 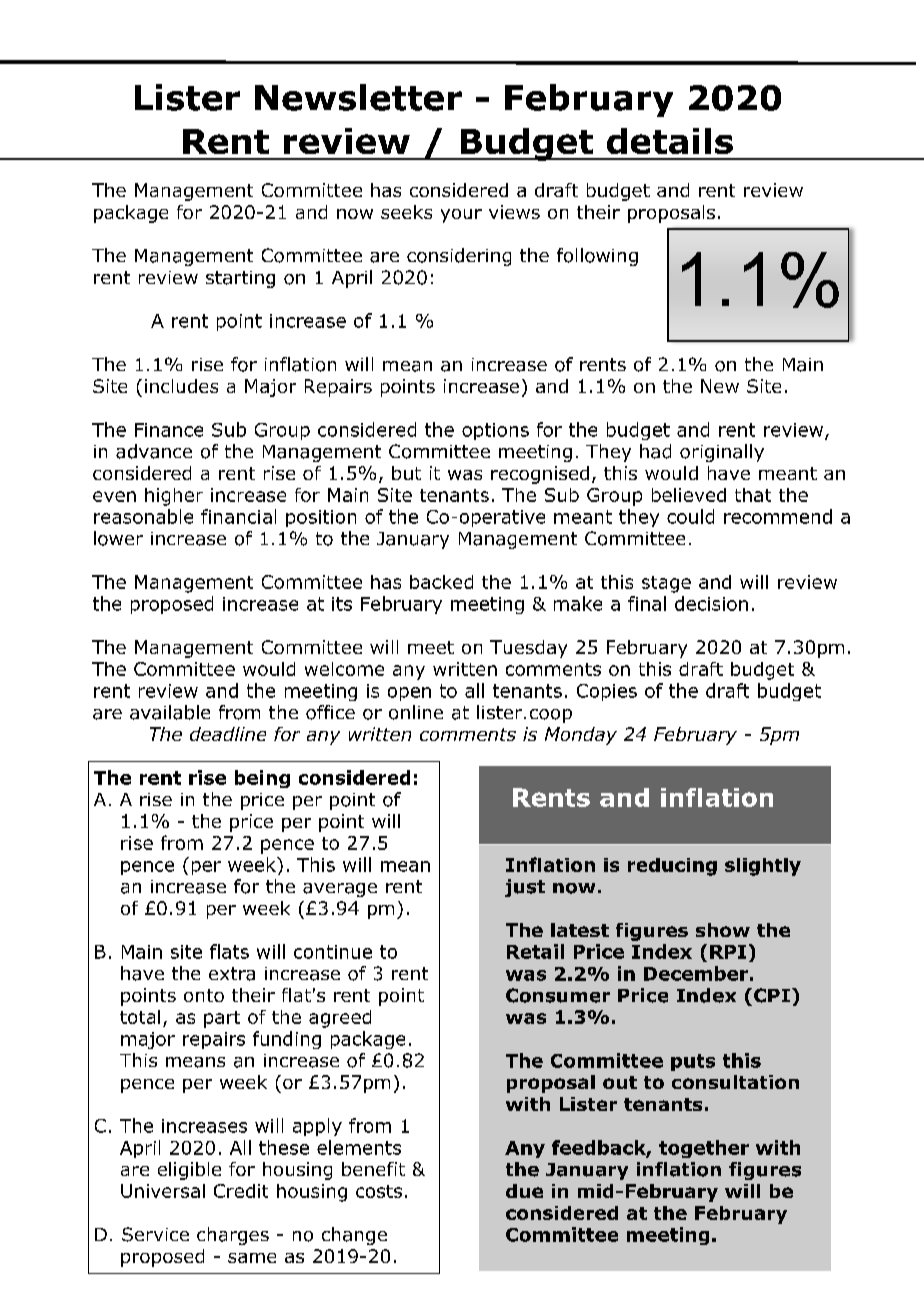 What do you see at coordinates (409, 694) in the page?
I see `open` at bounding box center [409, 694].
